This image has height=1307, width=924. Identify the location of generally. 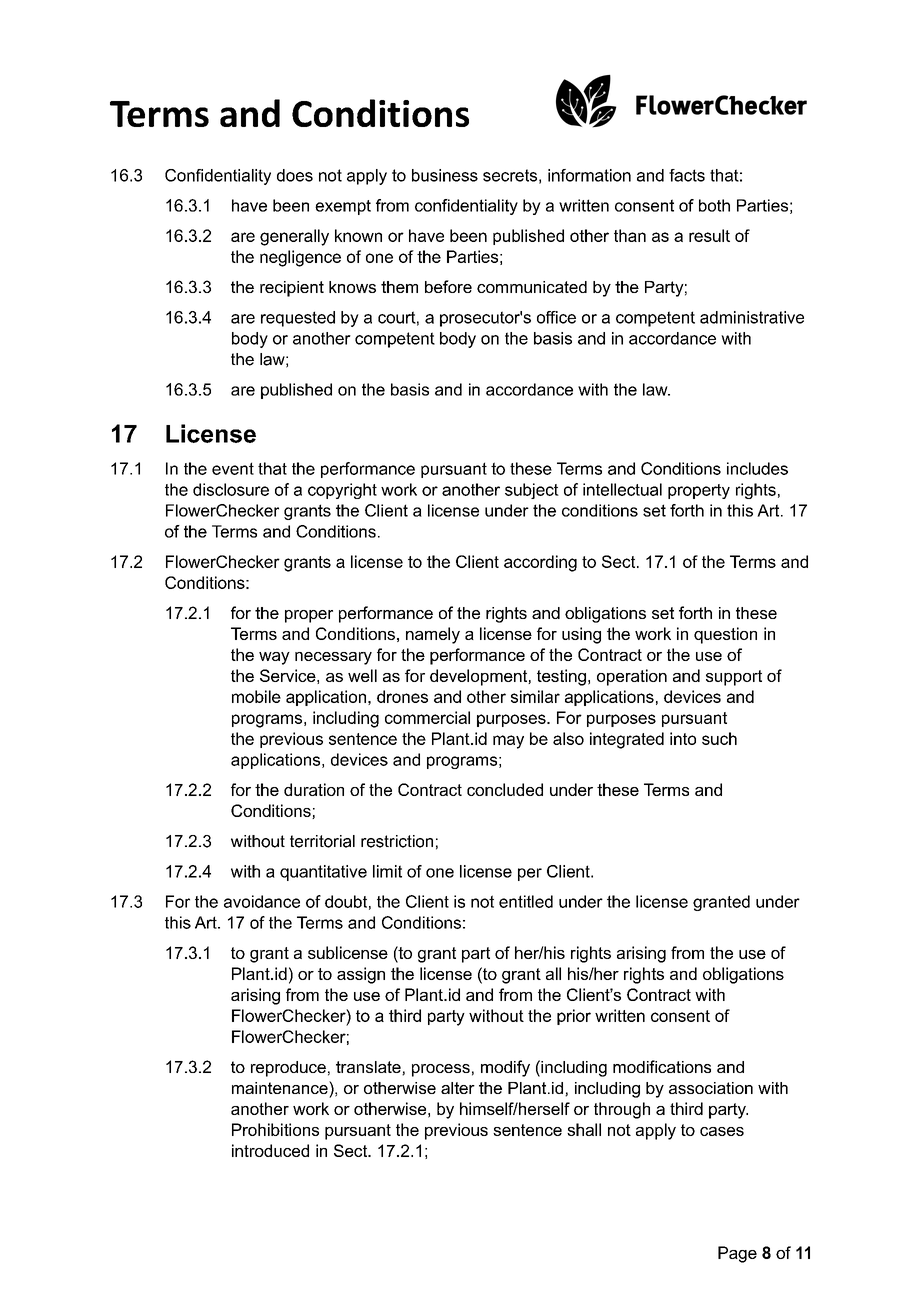
(294, 237).
